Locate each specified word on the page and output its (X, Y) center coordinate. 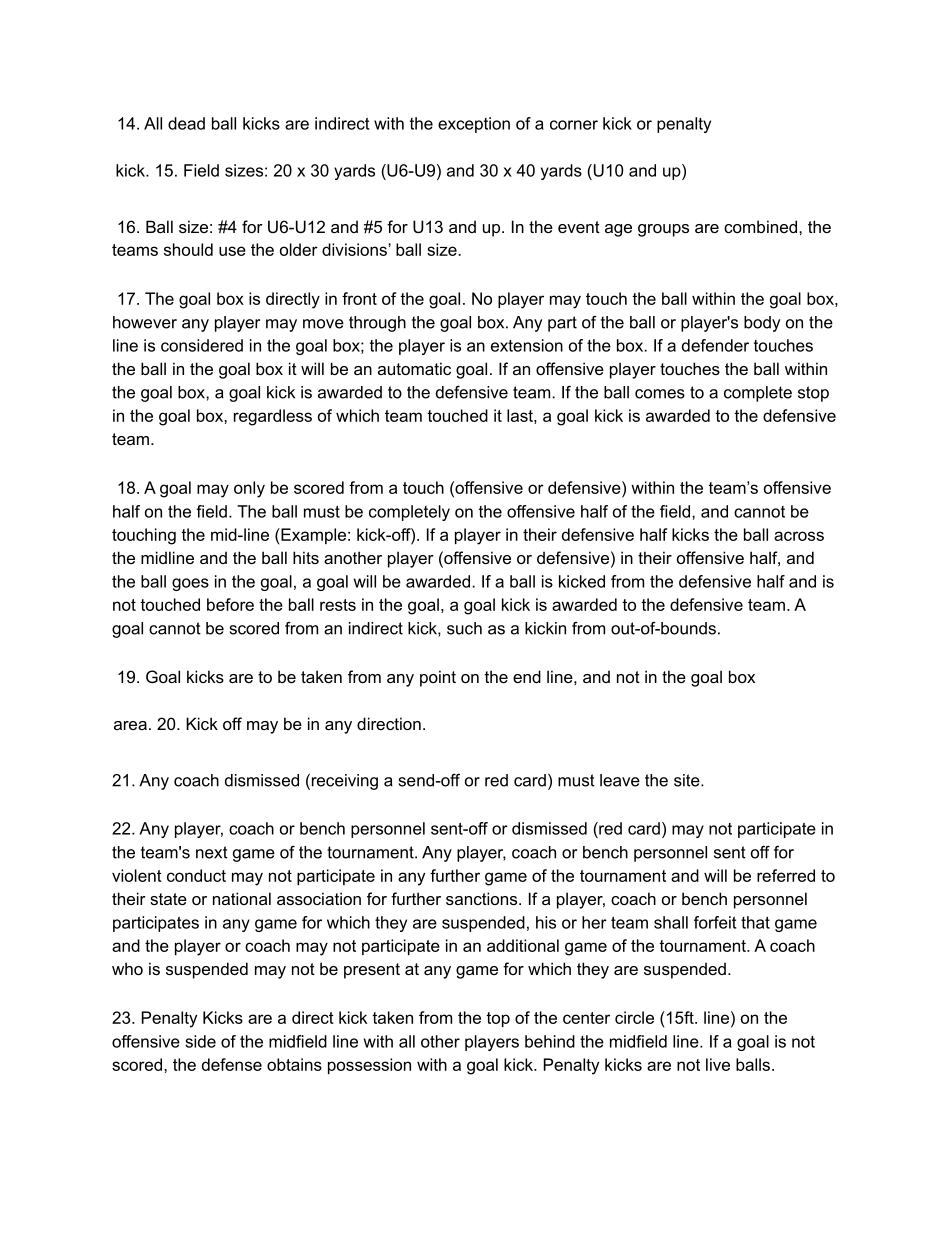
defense (232, 1064)
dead (186, 123)
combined (760, 226)
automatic (414, 368)
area (130, 725)
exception (474, 125)
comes (660, 394)
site (688, 780)
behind (550, 1041)
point (438, 678)
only (249, 489)
